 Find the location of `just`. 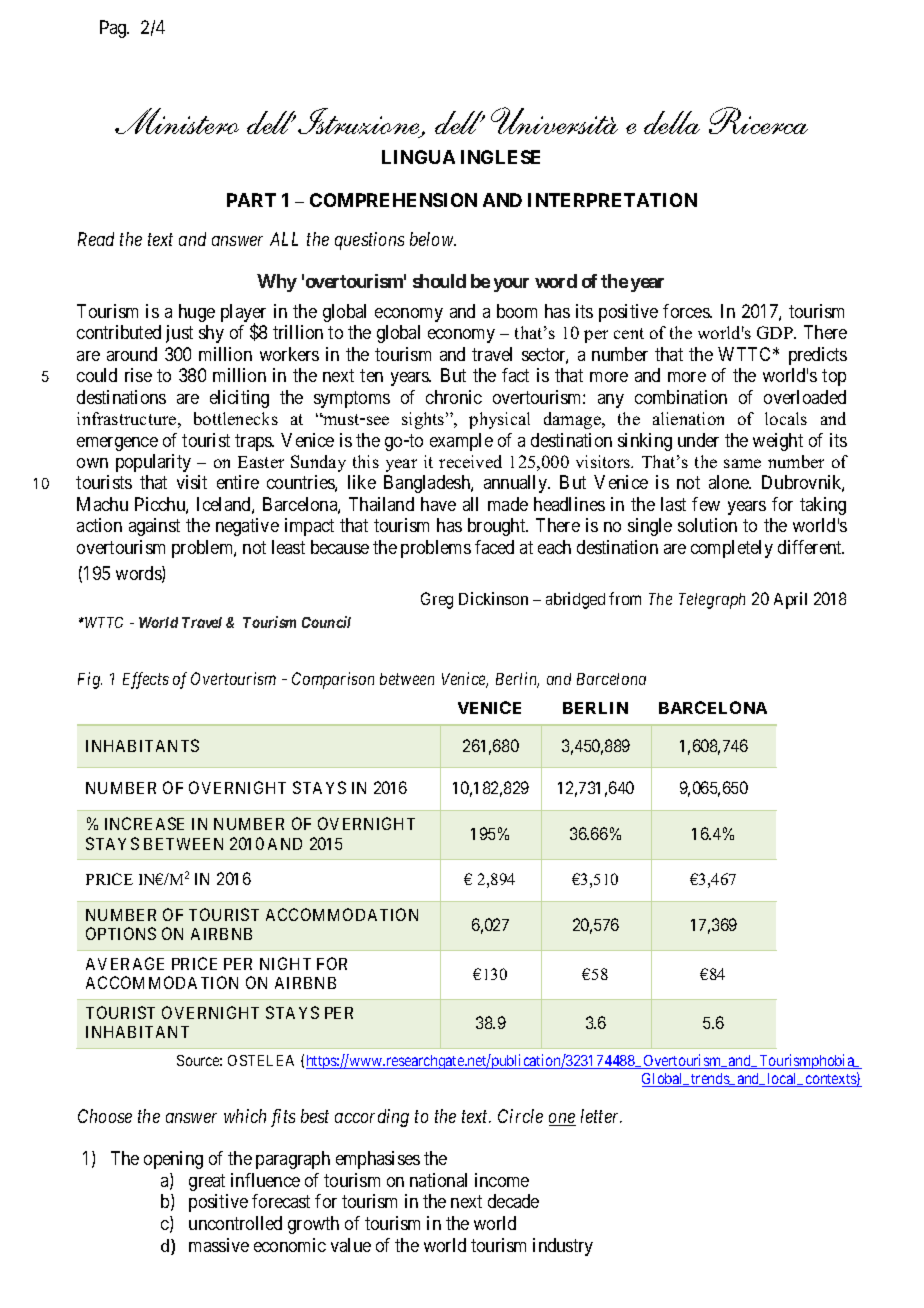

just is located at coordinates (179, 334).
